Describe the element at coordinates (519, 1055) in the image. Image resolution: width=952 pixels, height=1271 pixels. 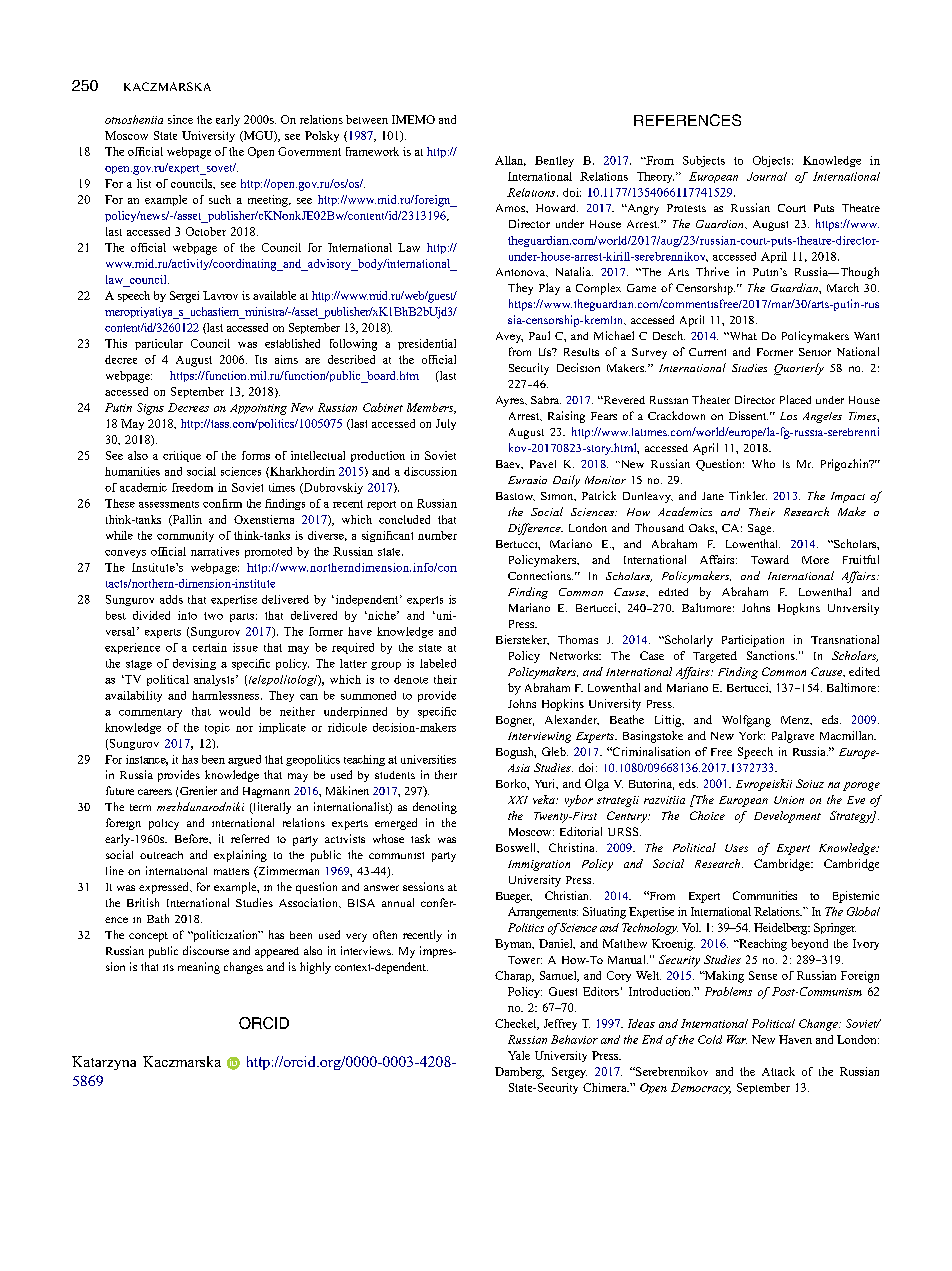
I see `Yale` at that location.
